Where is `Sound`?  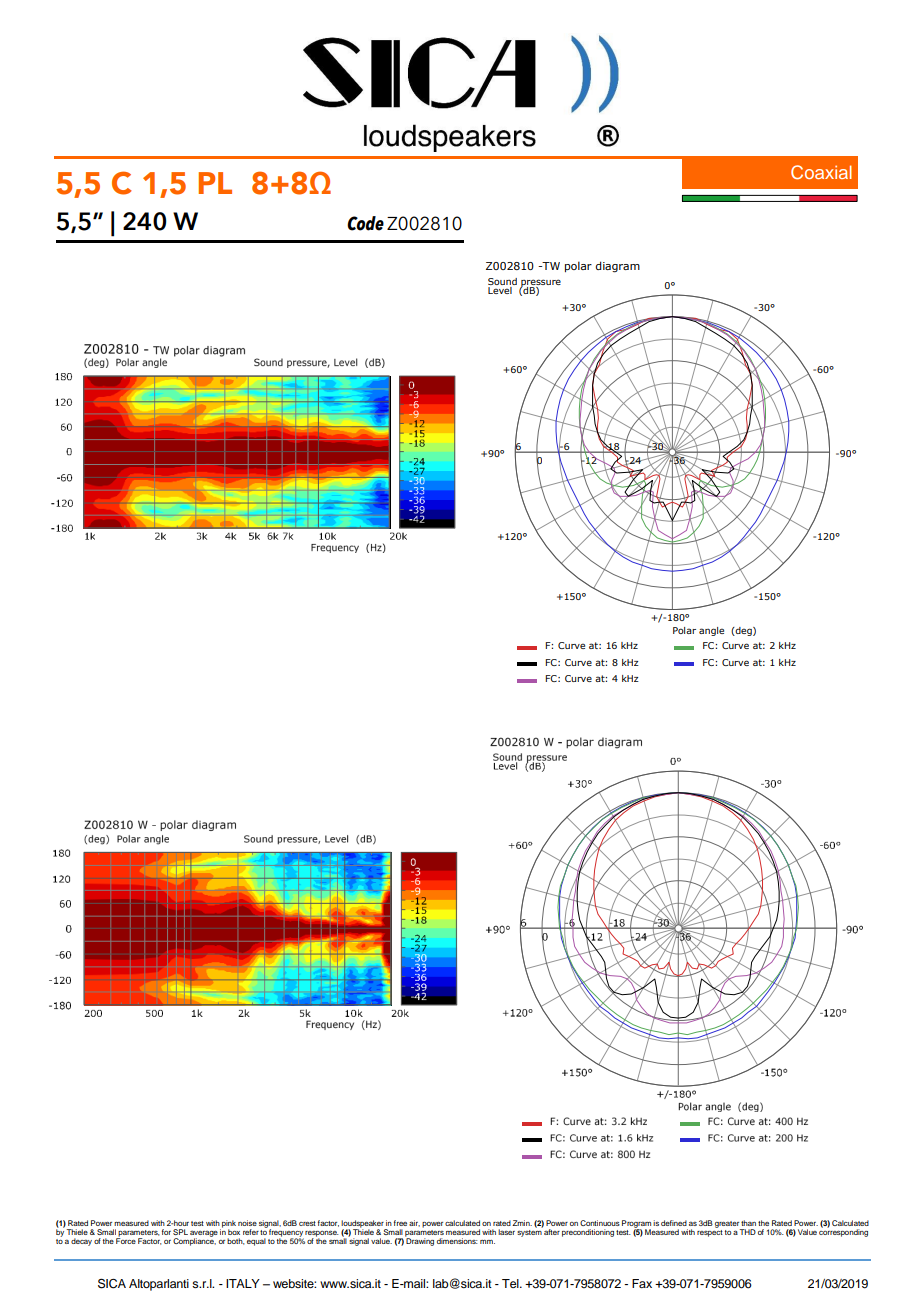 Sound is located at coordinates (502, 281).
